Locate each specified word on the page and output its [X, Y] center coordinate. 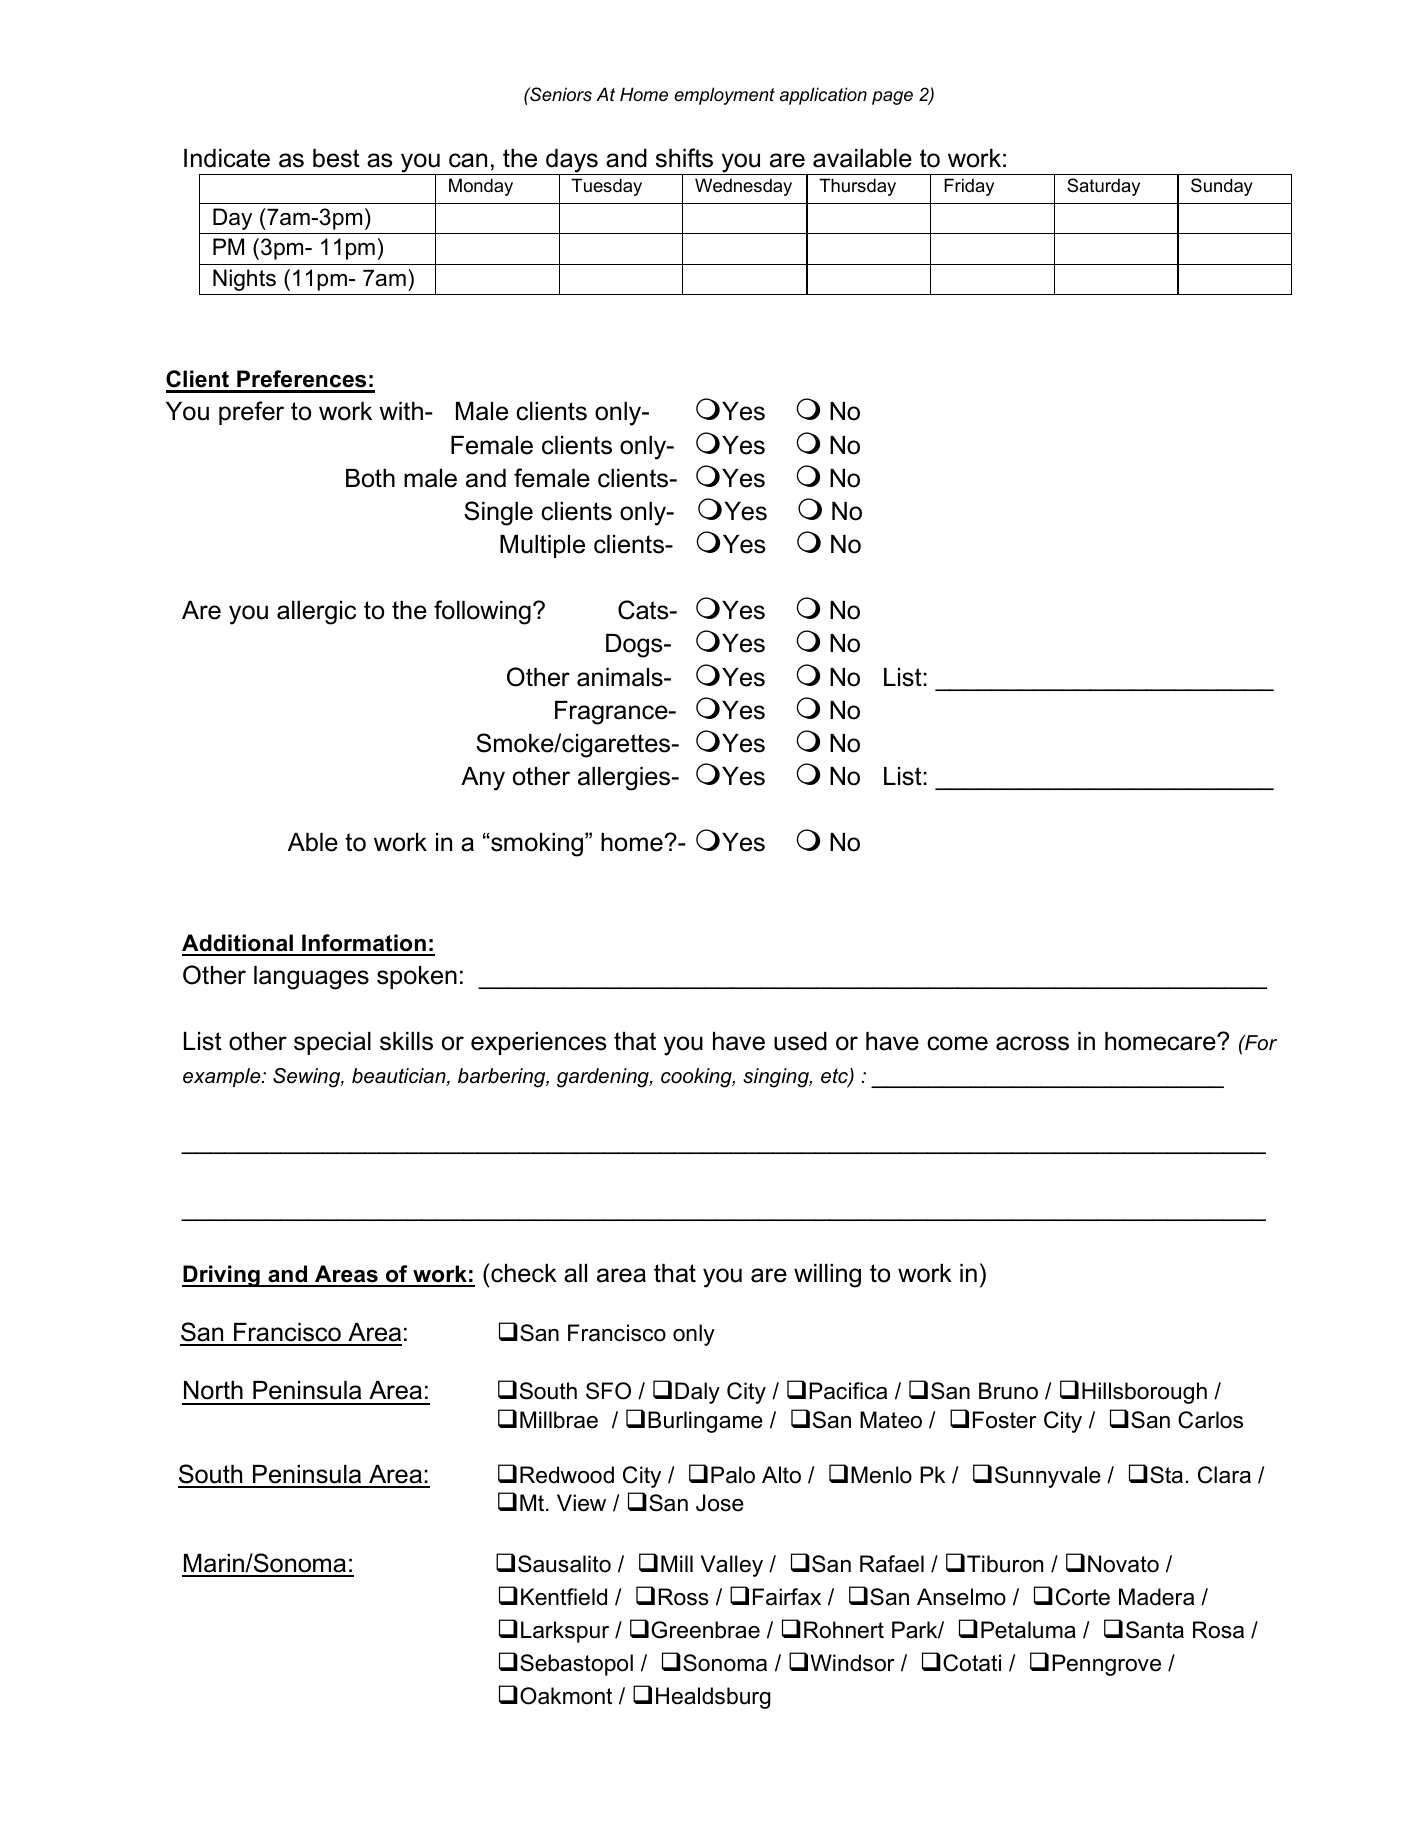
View [581, 1503]
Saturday [1103, 187]
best [336, 158]
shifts [684, 158]
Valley [732, 1566]
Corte [1083, 1597]
